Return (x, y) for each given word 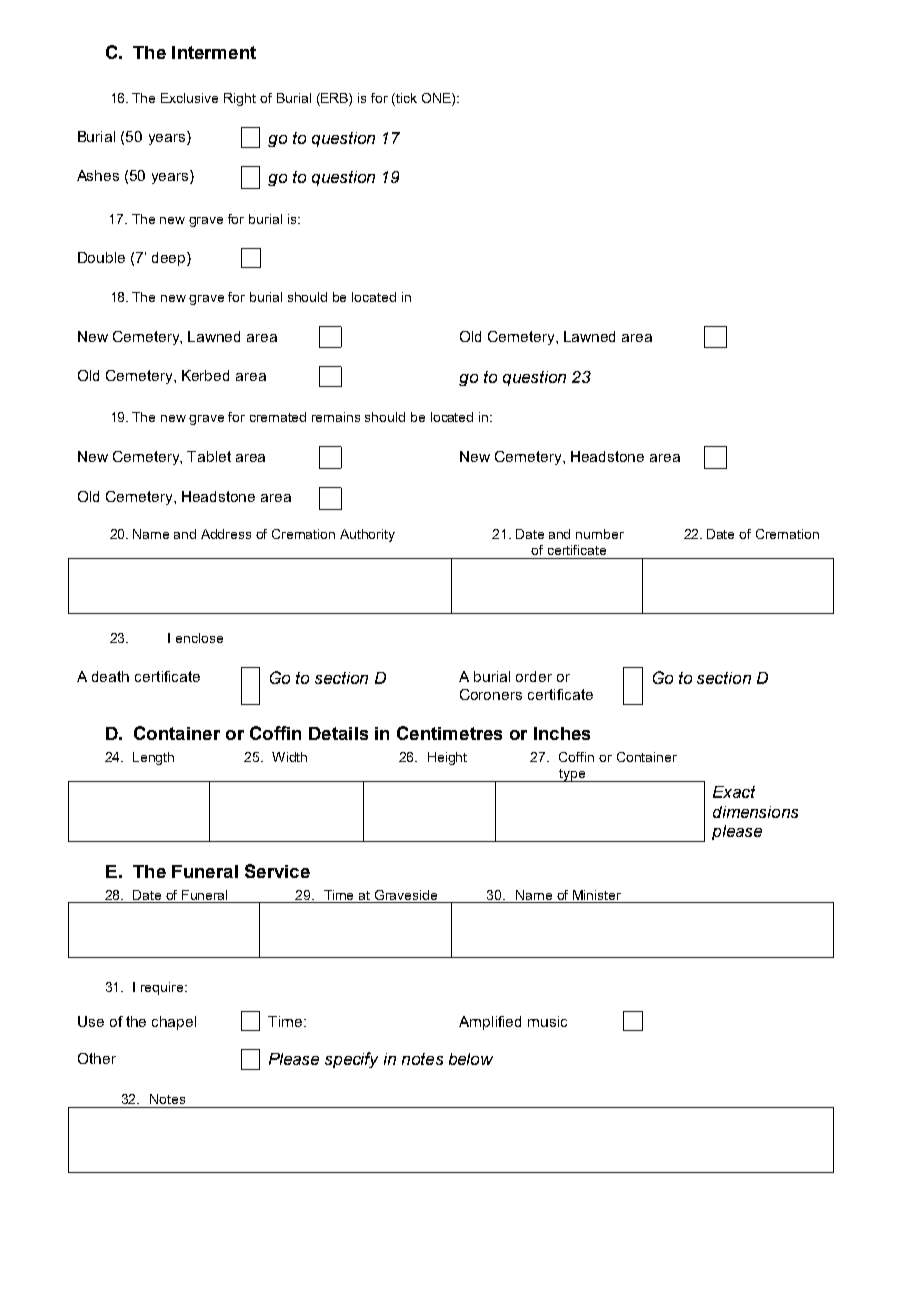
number (600, 534)
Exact (734, 792)
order (534, 676)
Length (153, 758)
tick (405, 98)
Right (240, 99)
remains (336, 417)
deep (170, 259)
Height (447, 758)
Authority (367, 535)
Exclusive (189, 98)
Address (226, 534)
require (163, 988)
